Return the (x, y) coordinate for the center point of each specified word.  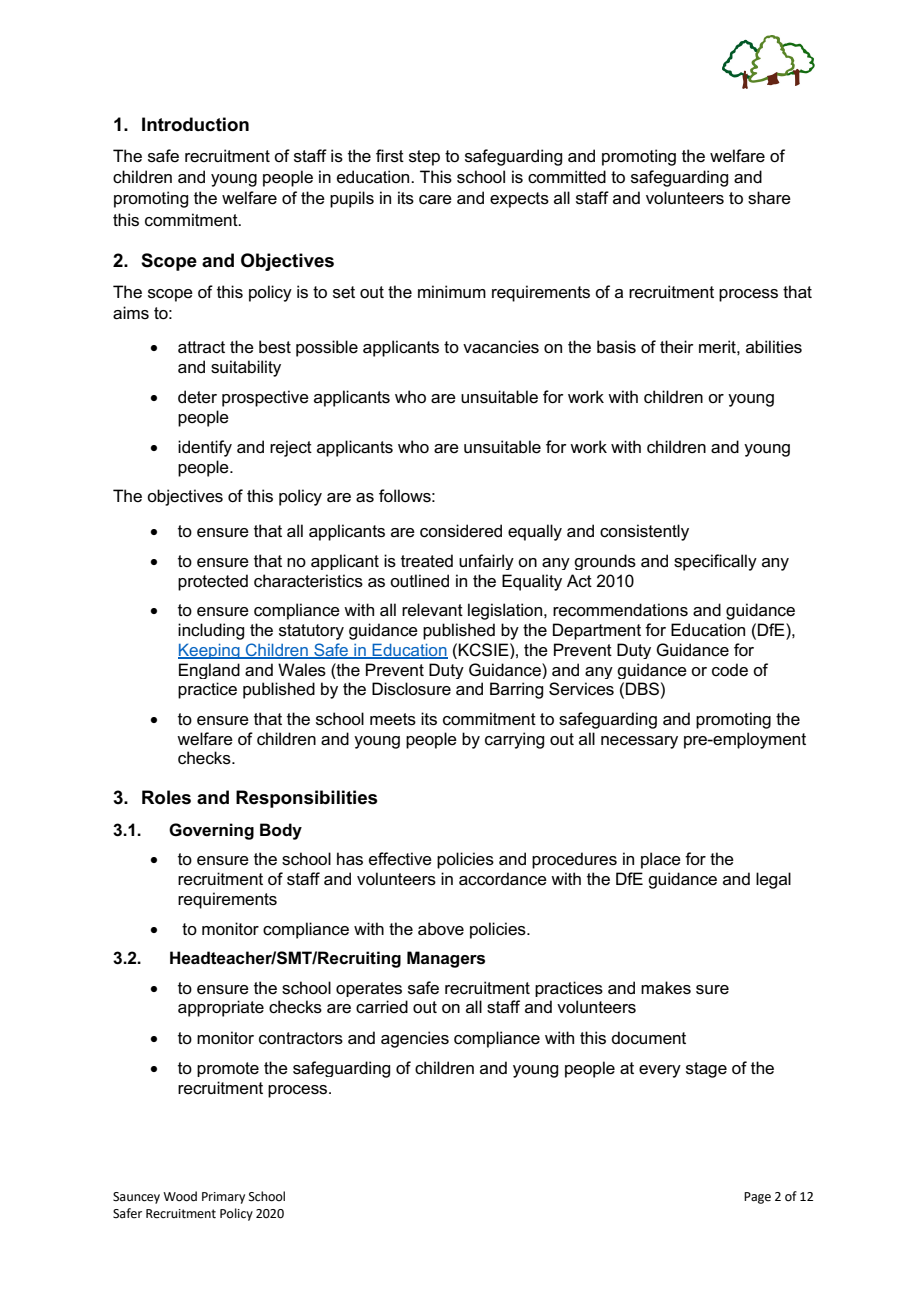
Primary (223, 1198)
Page (757, 1198)
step (424, 158)
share (769, 198)
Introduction (195, 124)
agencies (415, 1039)
